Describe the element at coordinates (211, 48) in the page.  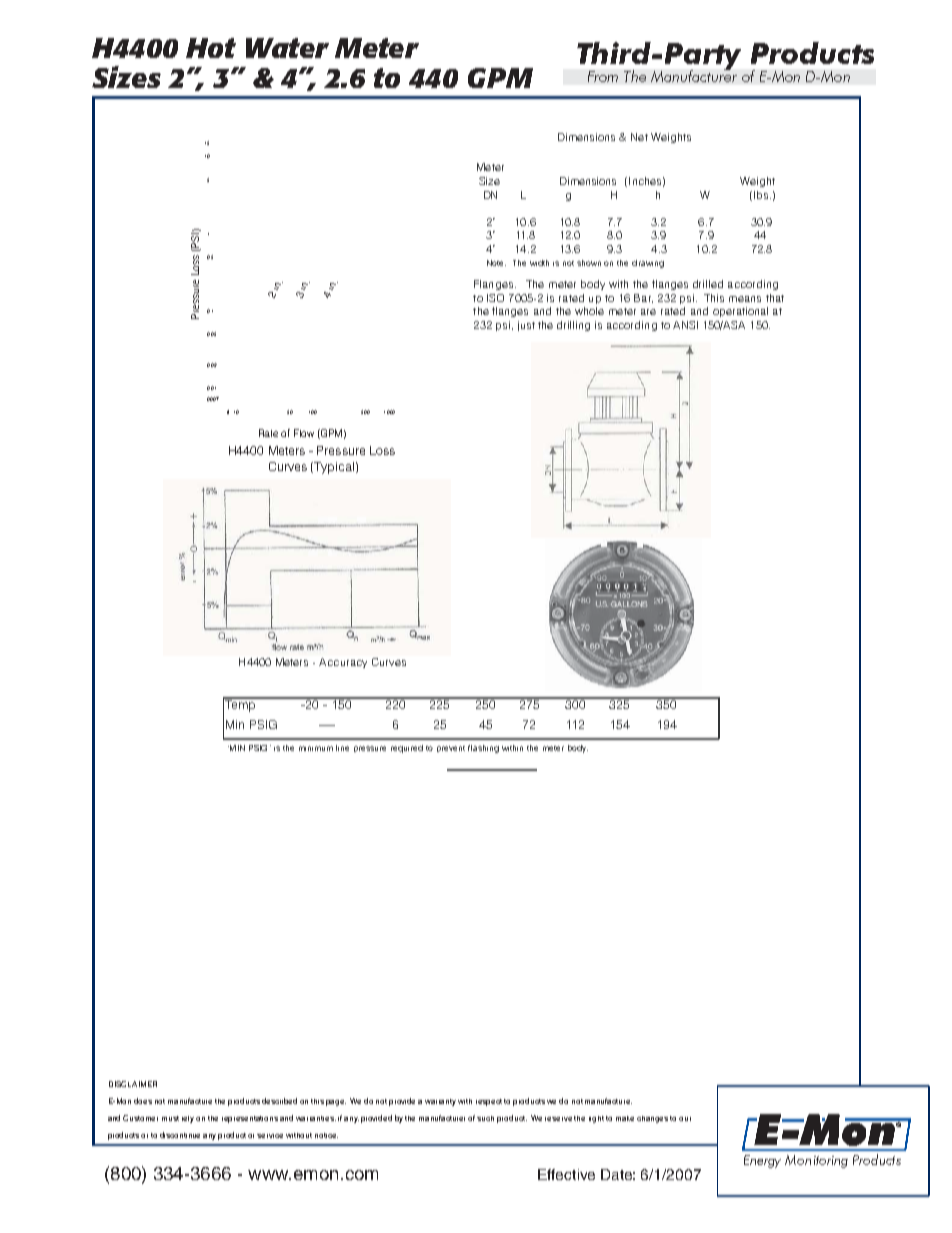
I see `Hot` at that location.
